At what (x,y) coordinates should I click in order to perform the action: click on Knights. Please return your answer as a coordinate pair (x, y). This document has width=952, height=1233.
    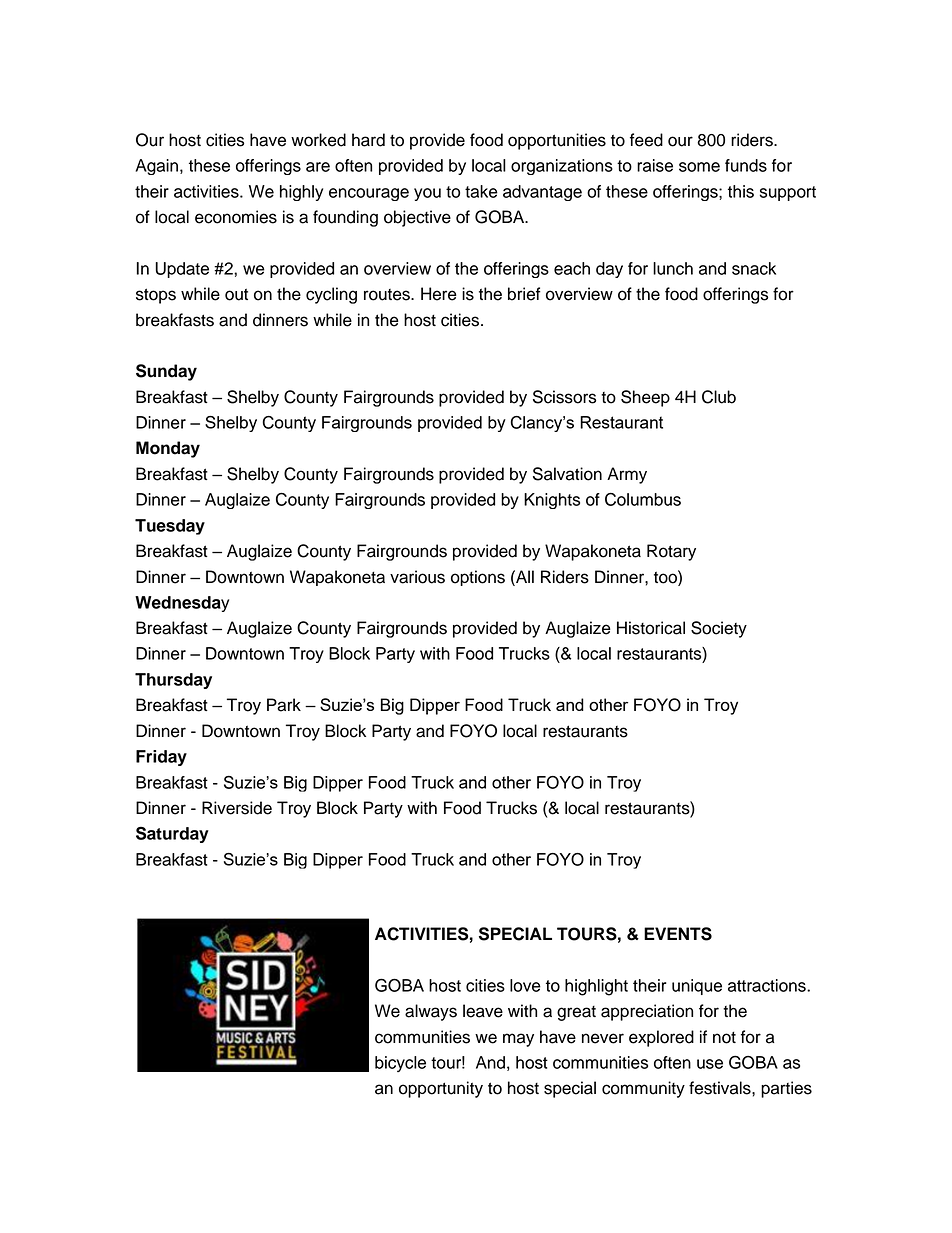
    Looking at the image, I should click on (552, 501).
